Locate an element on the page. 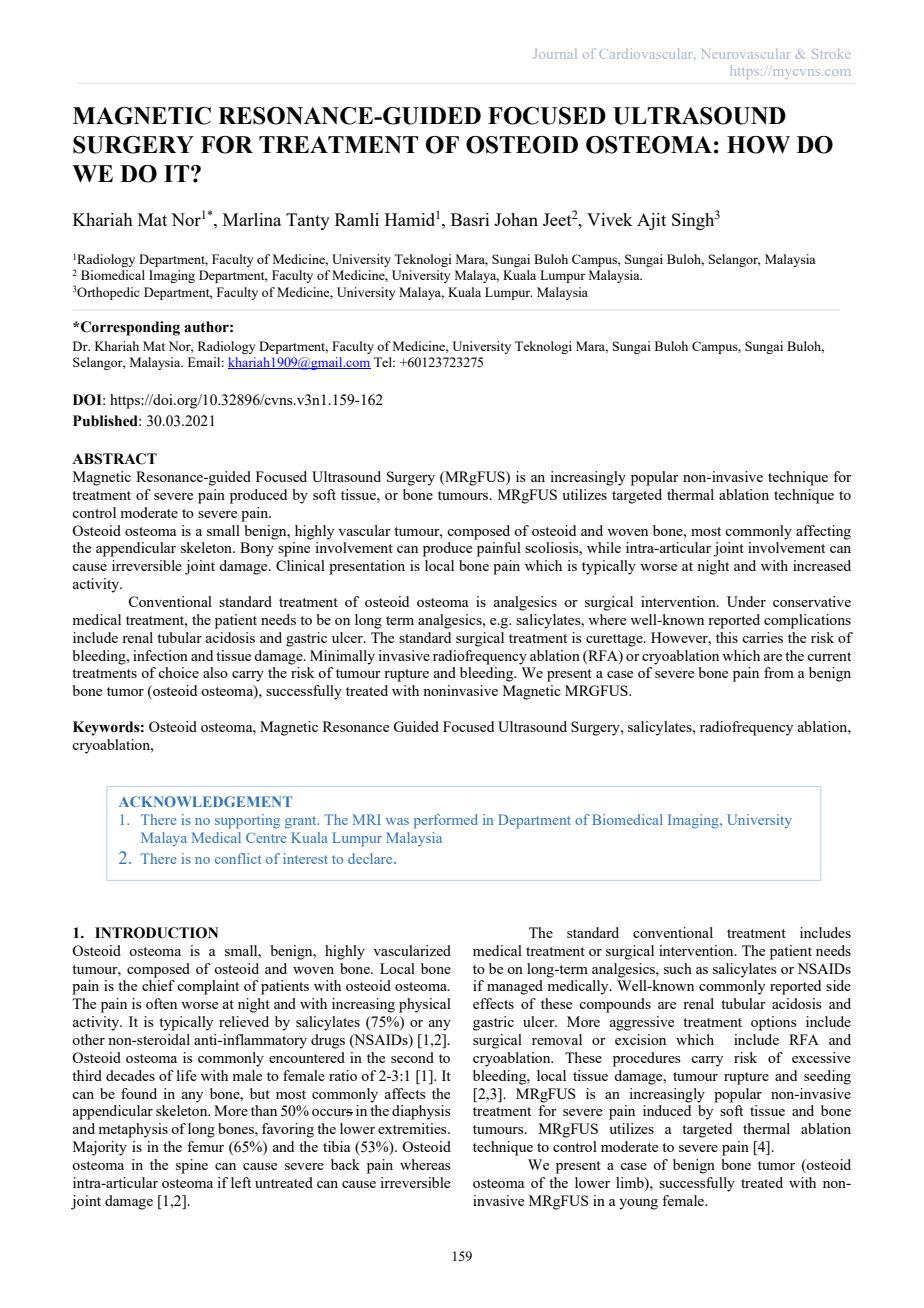 The image size is (924, 1308). femur is located at coordinates (205, 1146).
